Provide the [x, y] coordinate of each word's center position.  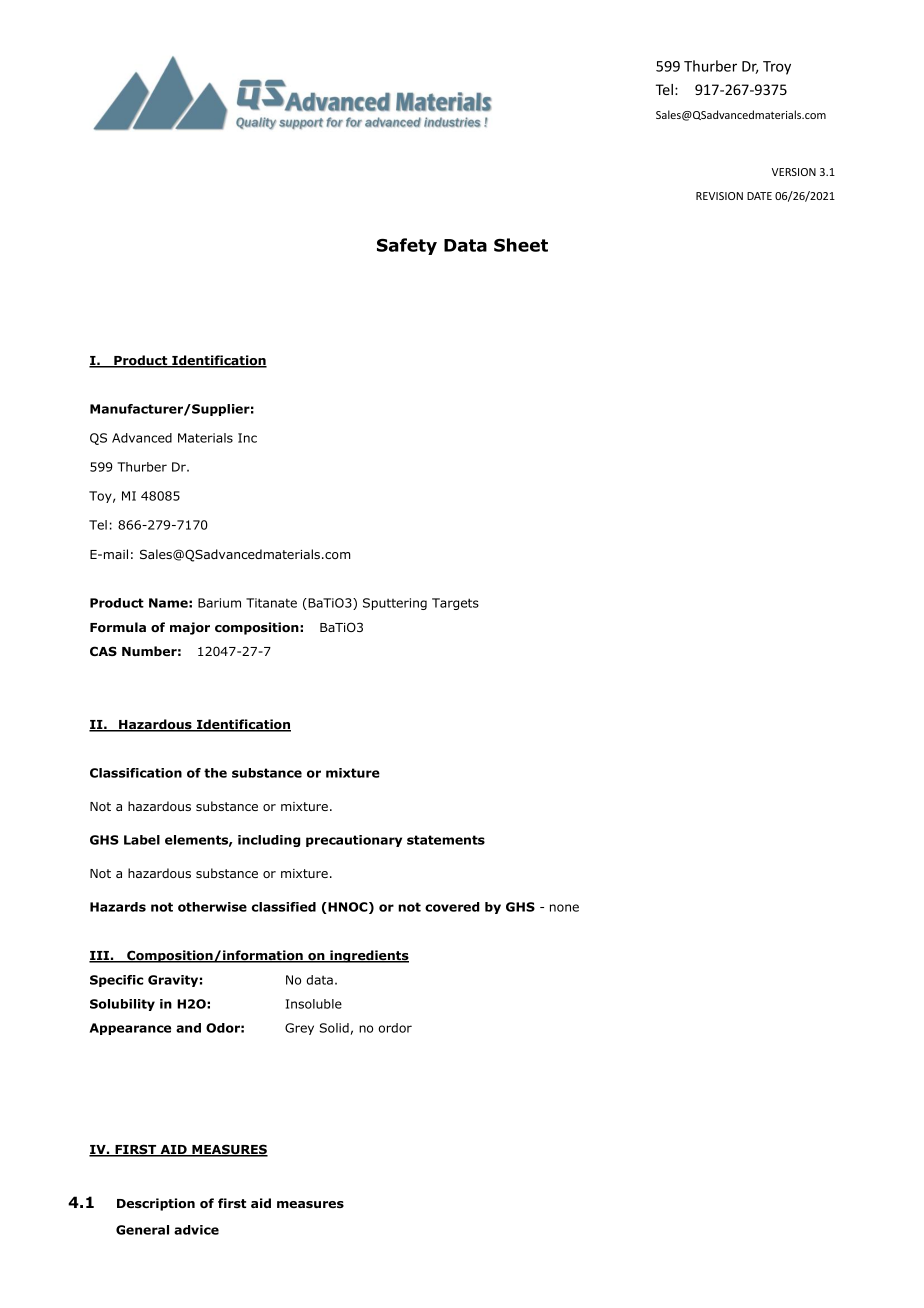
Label [142, 840]
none [564, 908]
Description [156, 1204]
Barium [219, 603]
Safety [407, 246]
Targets [455, 604]
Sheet [521, 245]
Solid [334, 1028]
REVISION [719, 196]
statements [446, 840]
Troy [777, 68]
